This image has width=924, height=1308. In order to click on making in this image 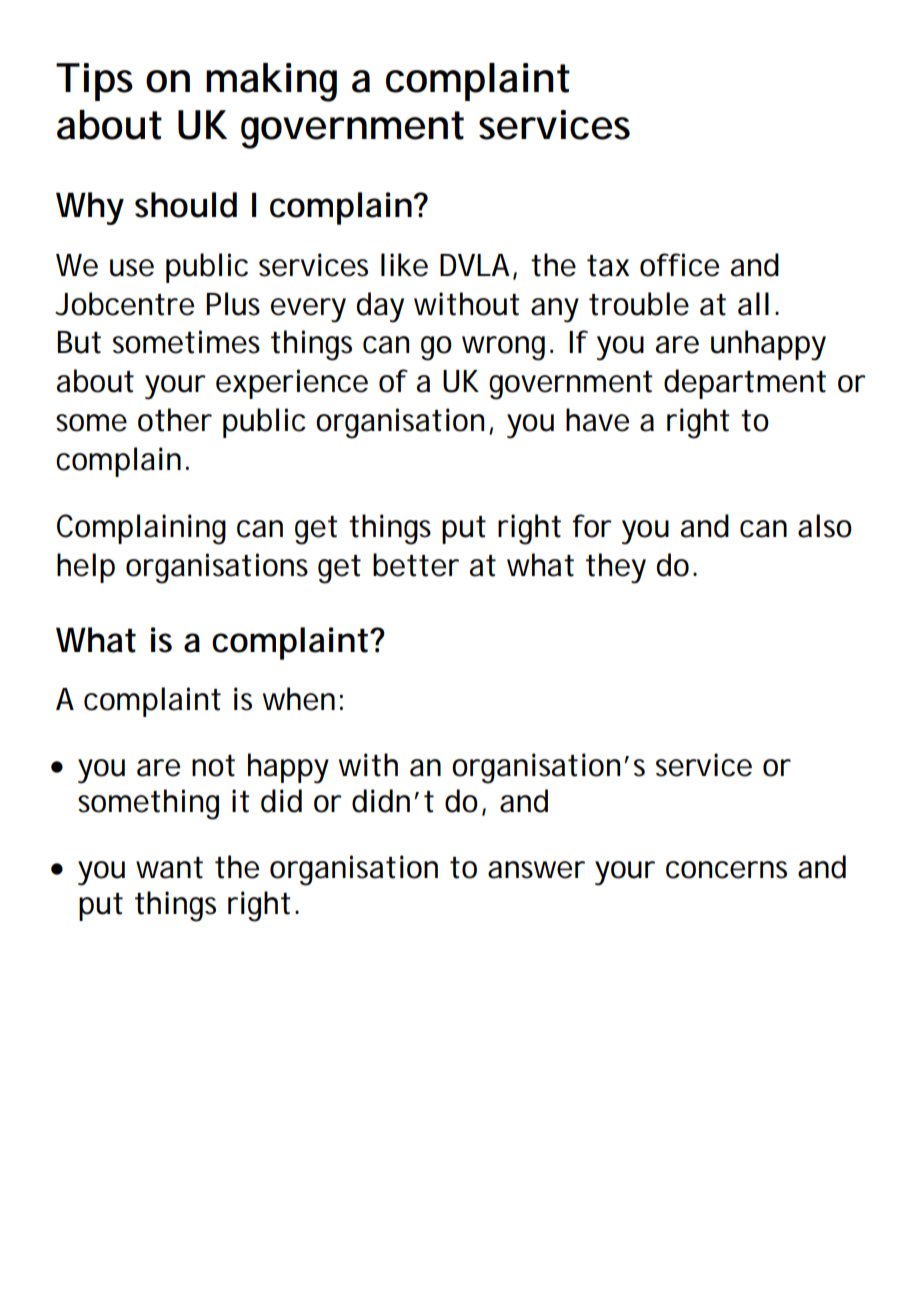, I will do `click(271, 82)`.
